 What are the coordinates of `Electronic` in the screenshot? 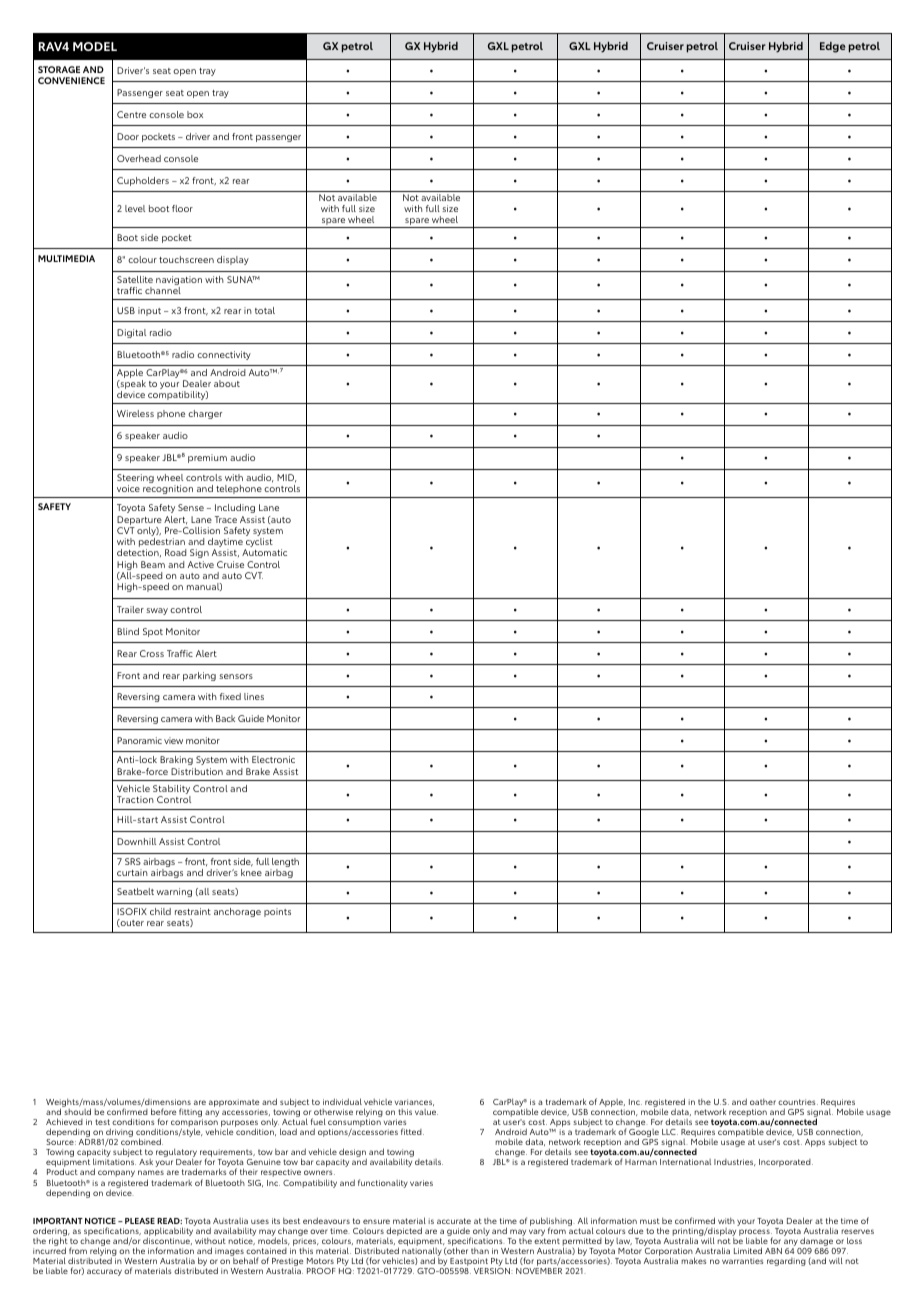 It's located at (273, 759).
